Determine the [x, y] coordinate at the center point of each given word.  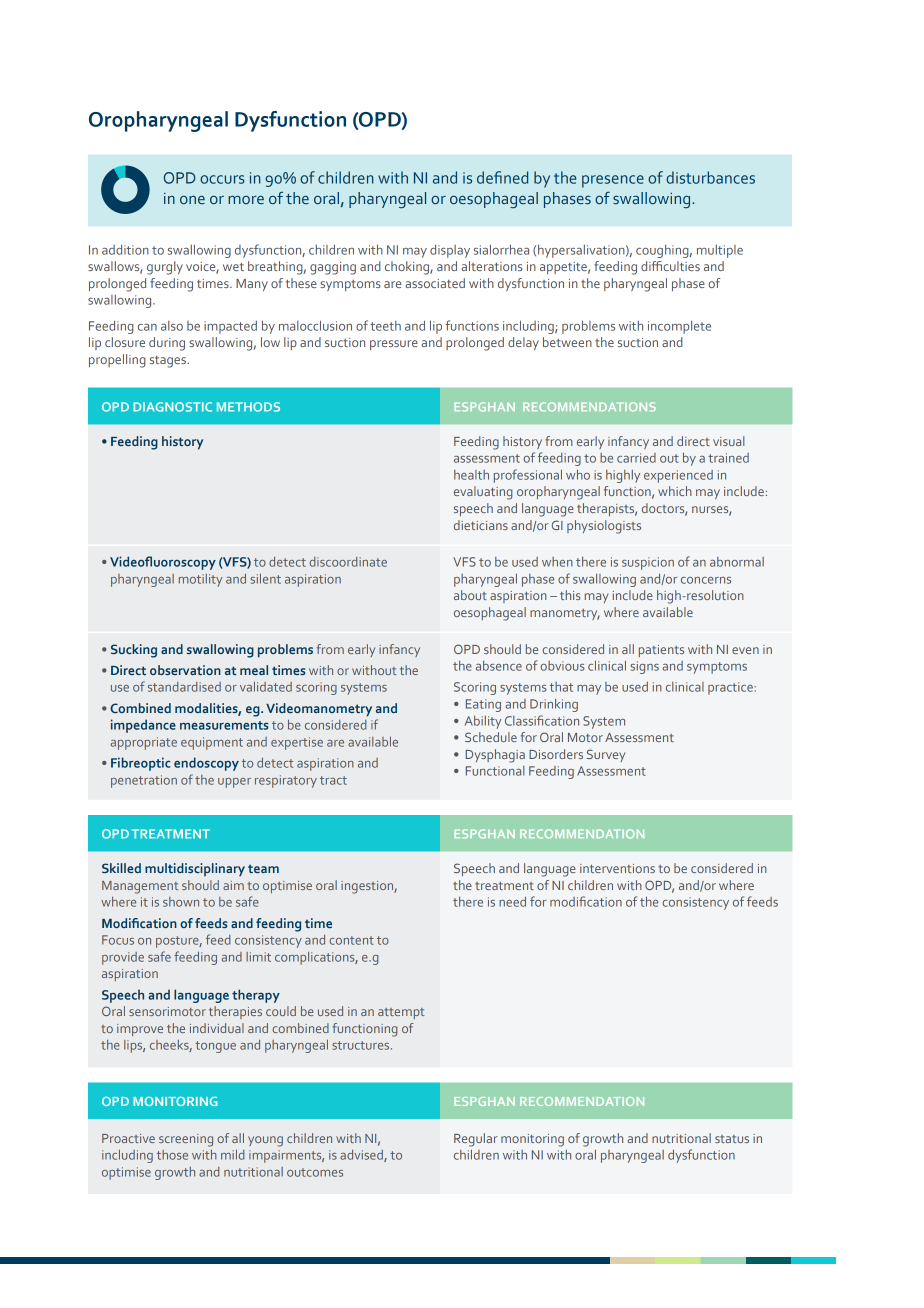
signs [644, 667]
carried [636, 458]
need [512, 901]
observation [185, 670]
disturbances [710, 177]
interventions [617, 868]
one [192, 200]
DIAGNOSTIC [172, 407]
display [450, 251]
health [471, 475]
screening [186, 1140]
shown [181, 902]
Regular [476, 1140]
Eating [483, 705]
